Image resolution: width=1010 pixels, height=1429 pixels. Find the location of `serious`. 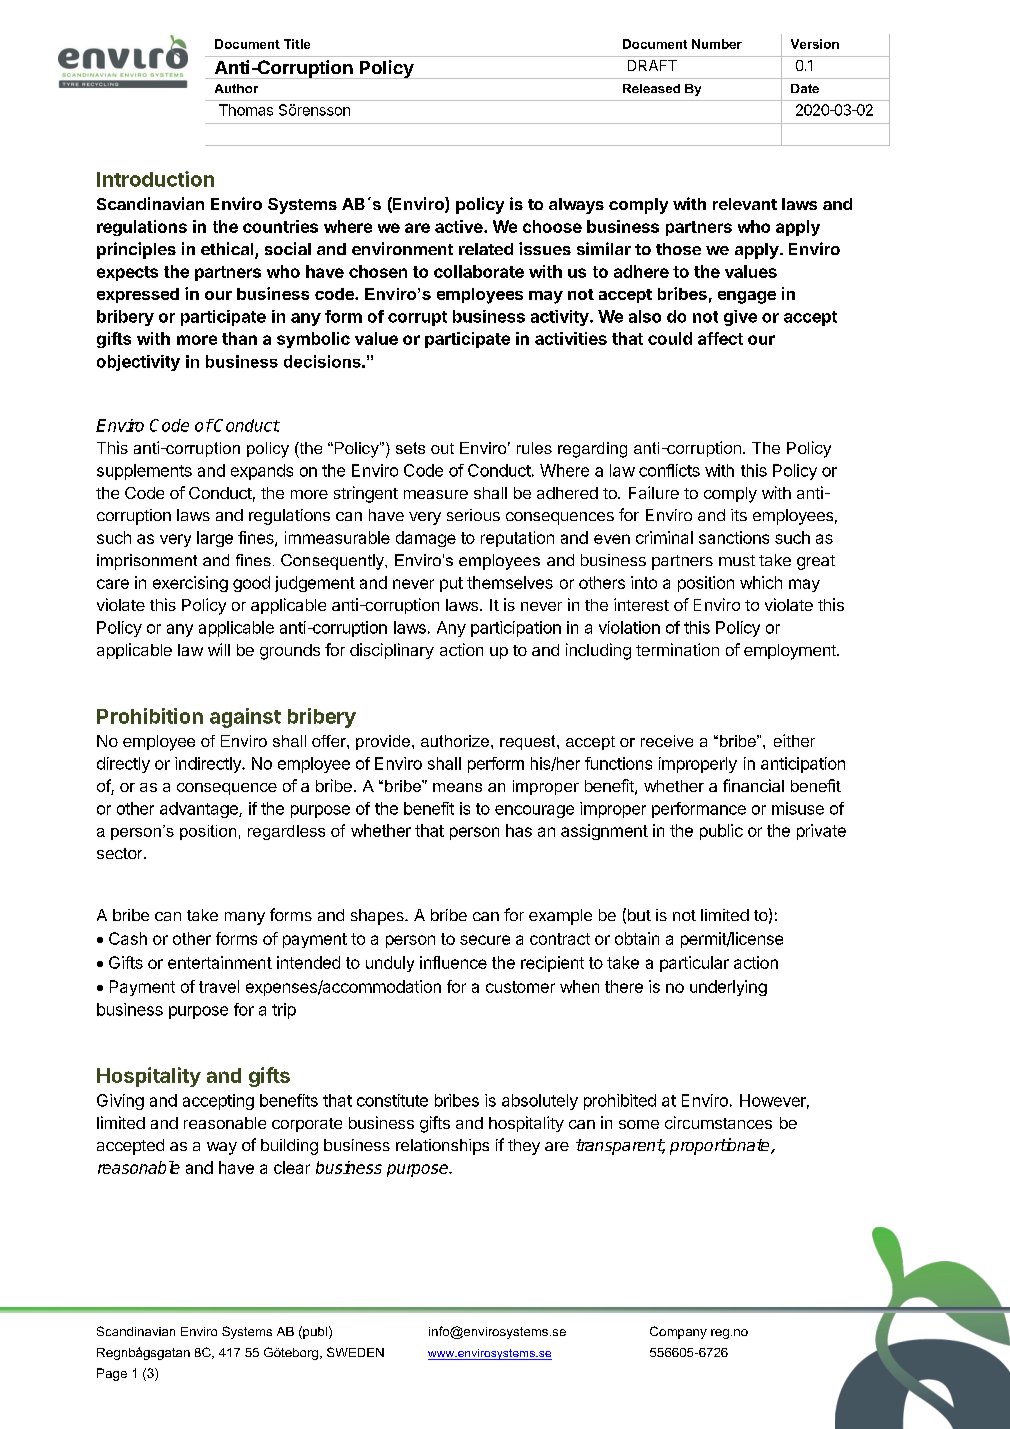

serious is located at coordinates (473, 515).
